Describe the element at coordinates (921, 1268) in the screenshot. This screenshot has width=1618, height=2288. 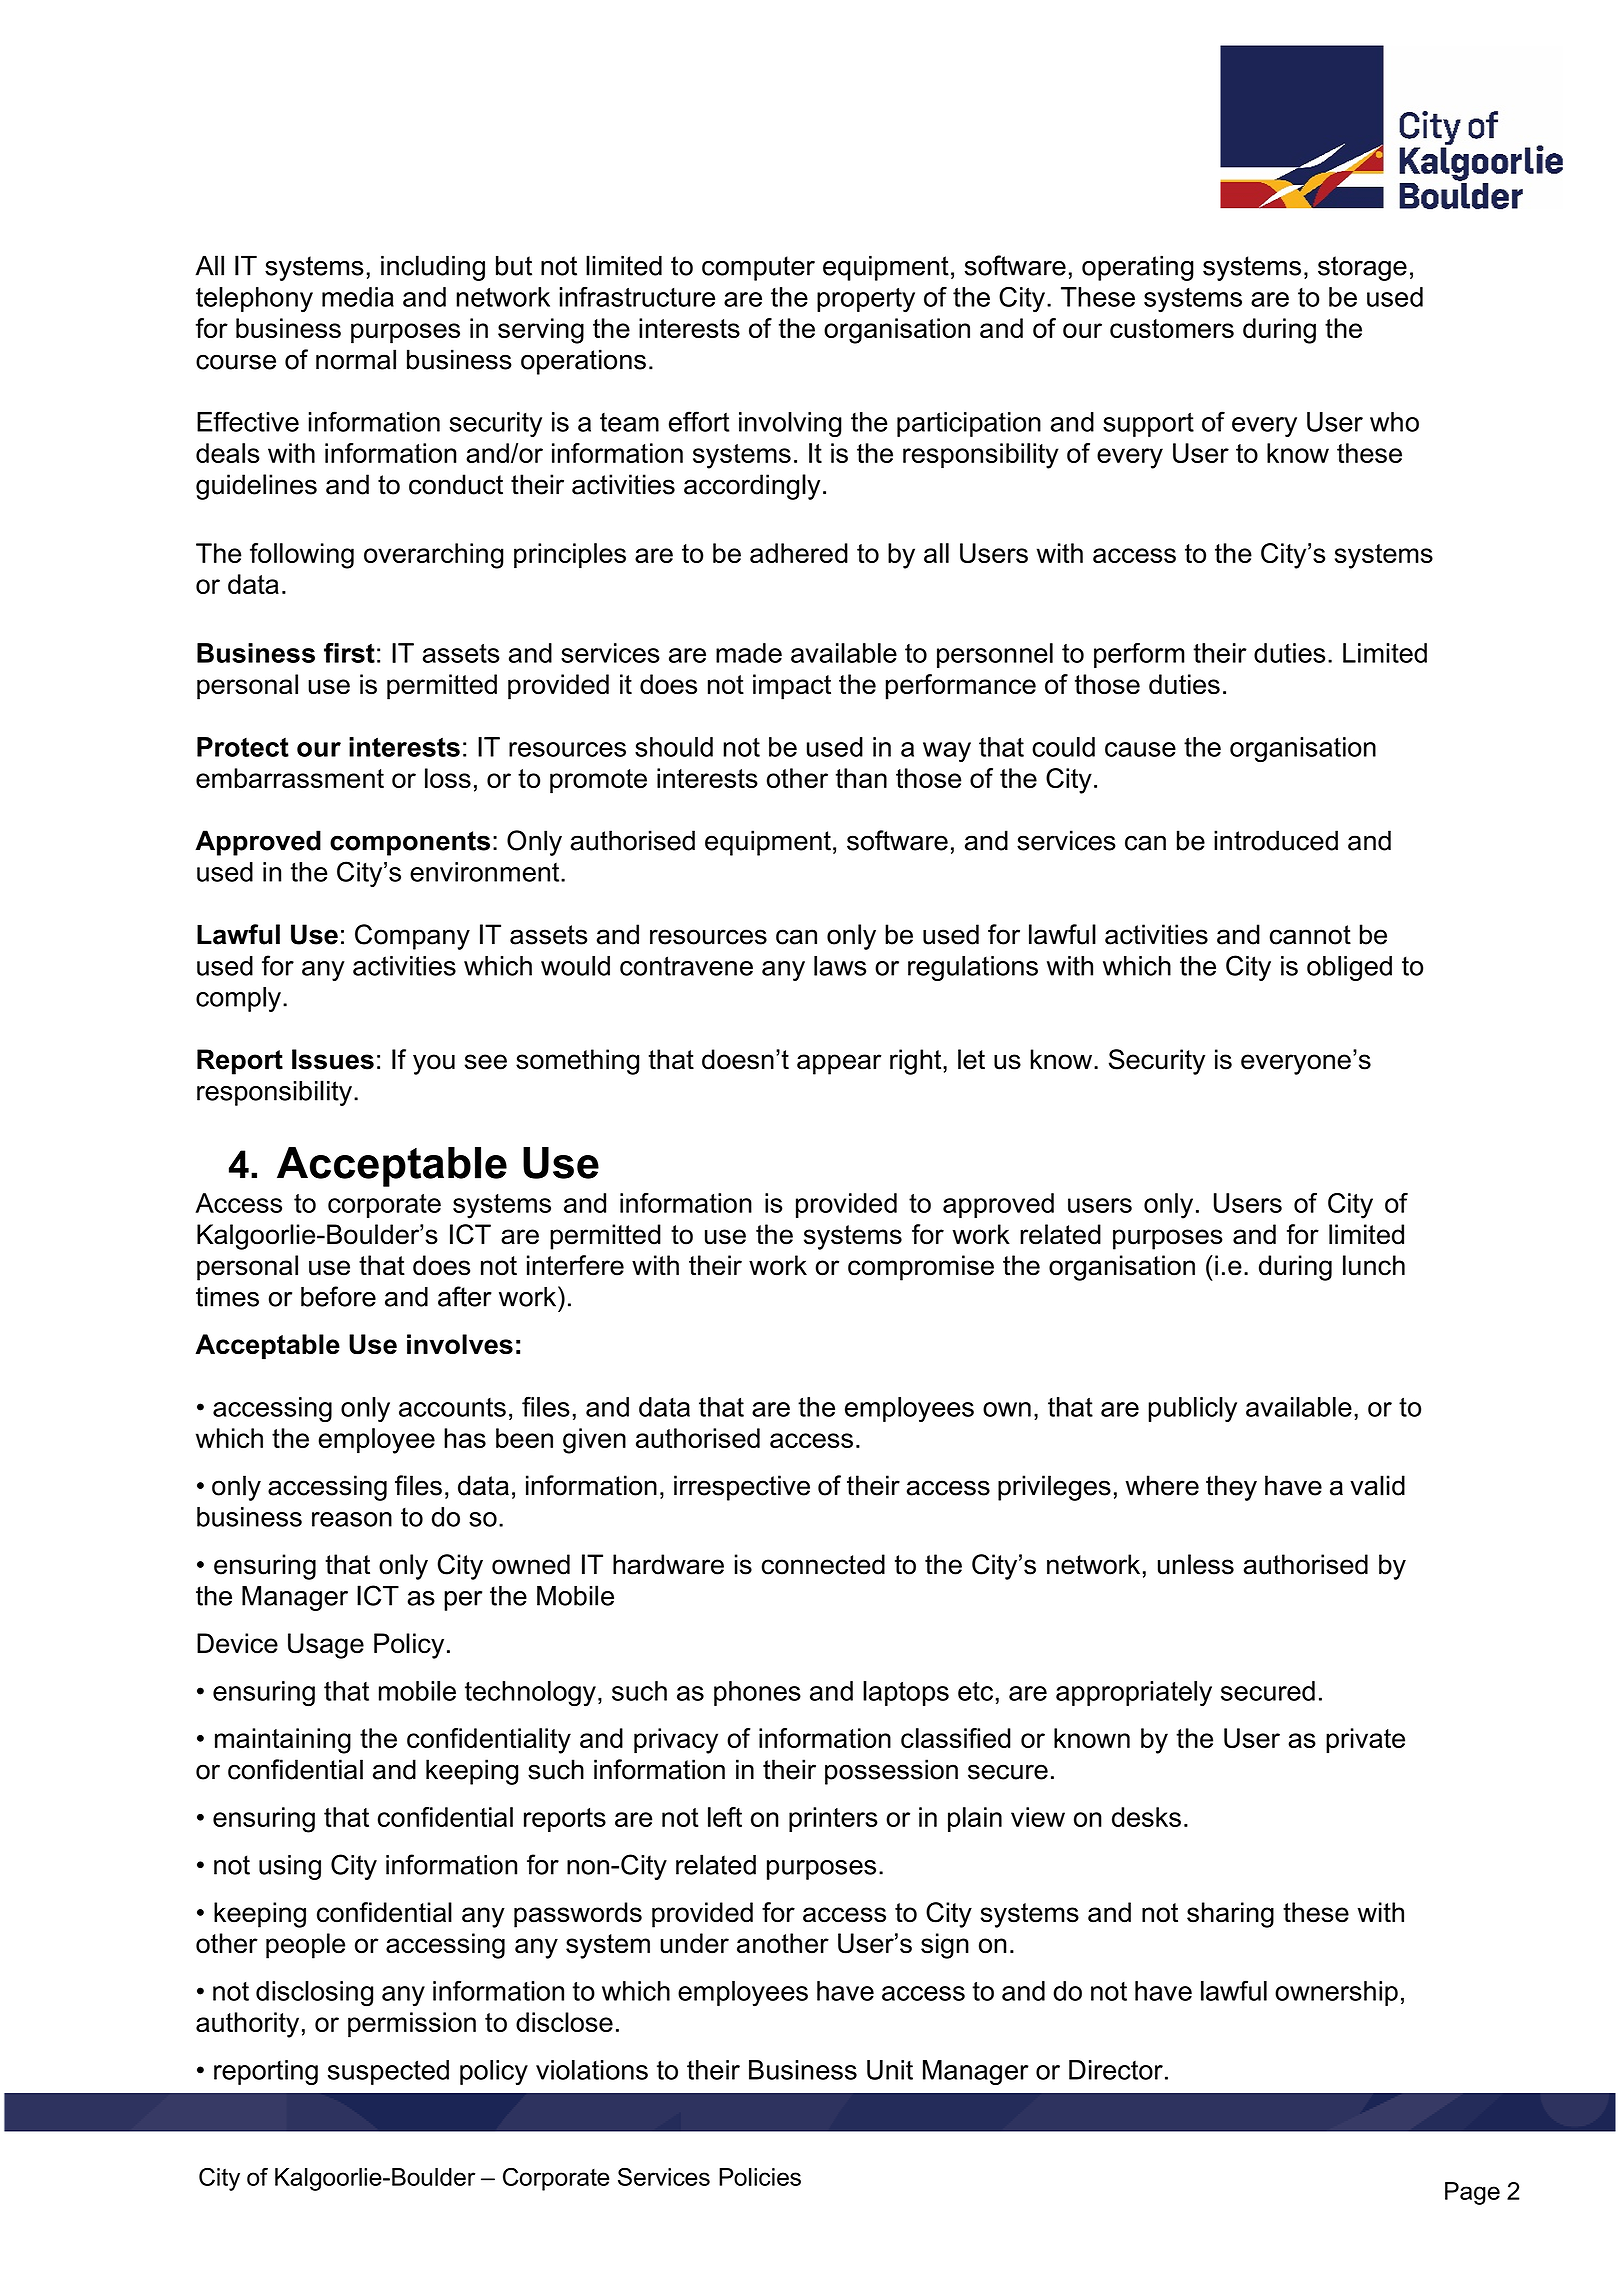
I see `compromise` at that location.
